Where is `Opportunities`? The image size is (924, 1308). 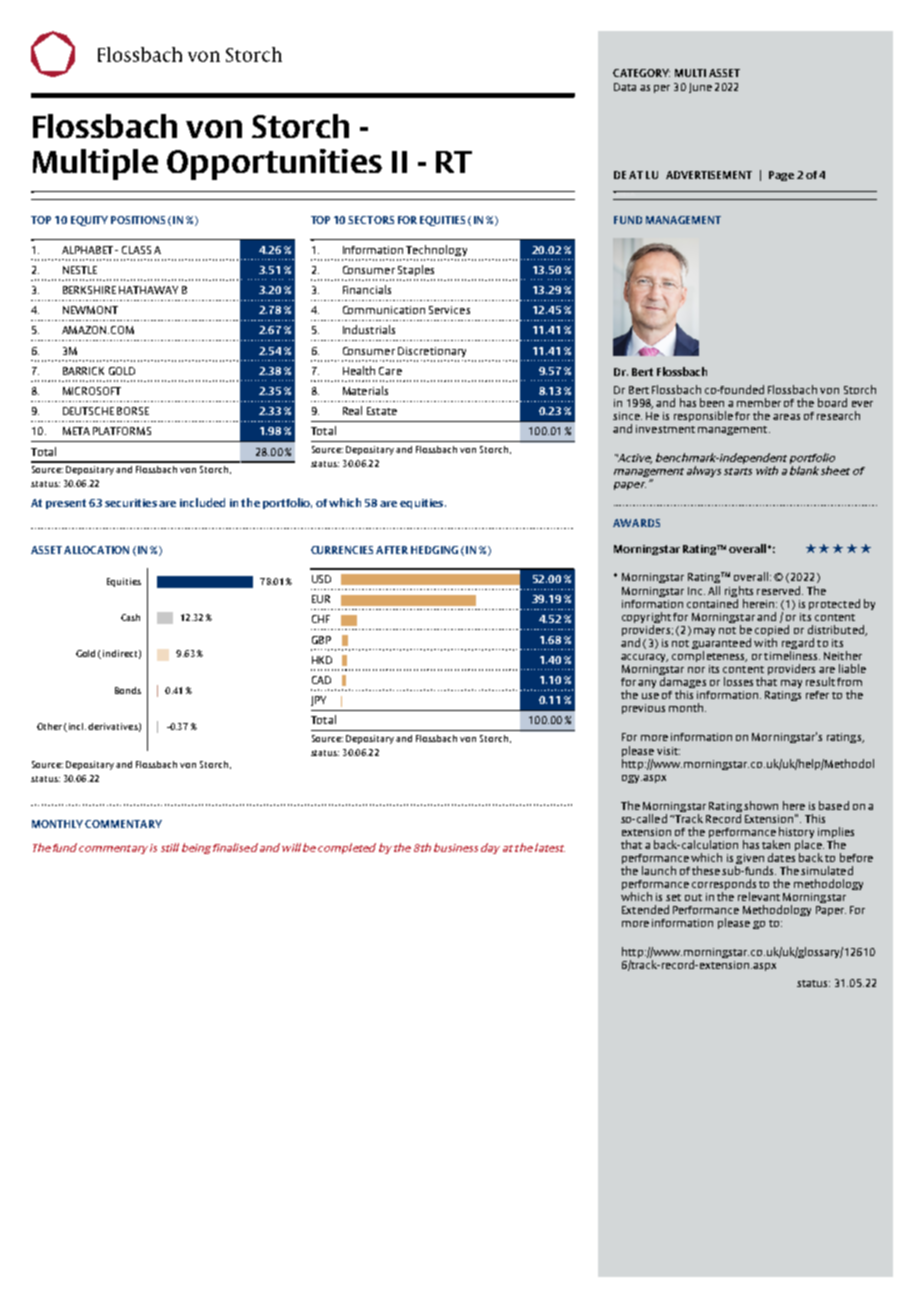 Opportunities is located at coordinates (274, 164).
